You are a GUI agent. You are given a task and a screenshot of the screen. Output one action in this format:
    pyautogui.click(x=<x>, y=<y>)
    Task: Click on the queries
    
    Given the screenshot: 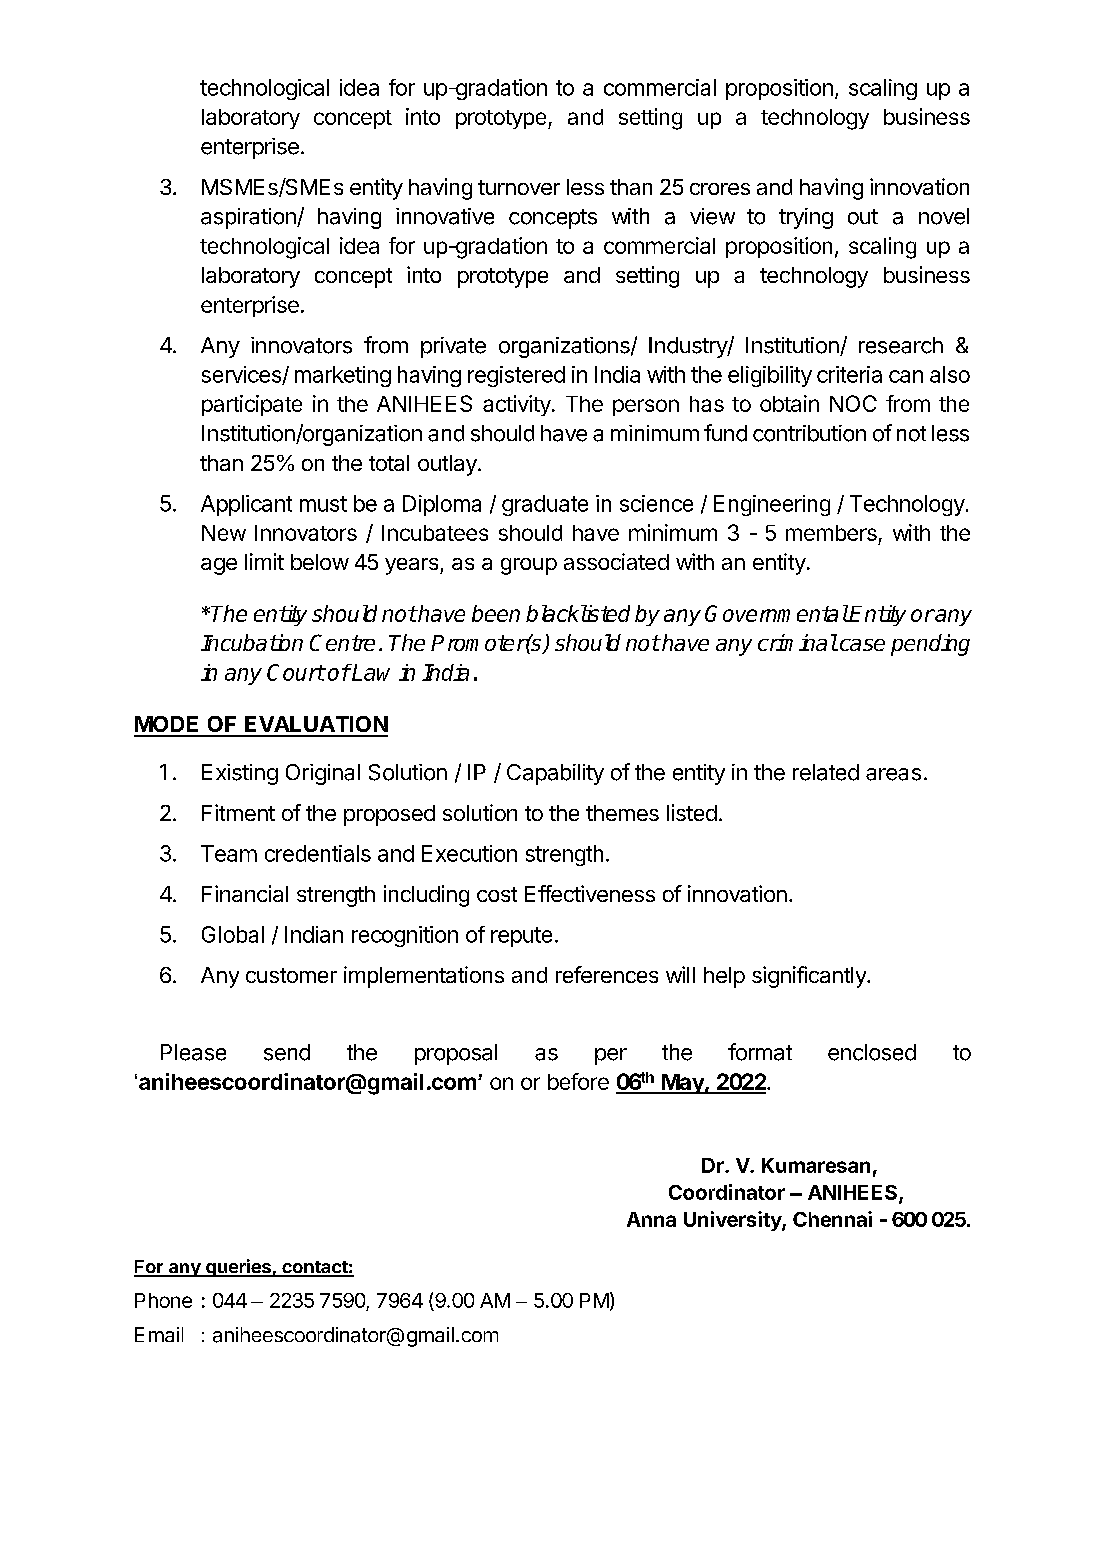 What is the action you would take?
    pyautogui.click(x=238, y=1268)
